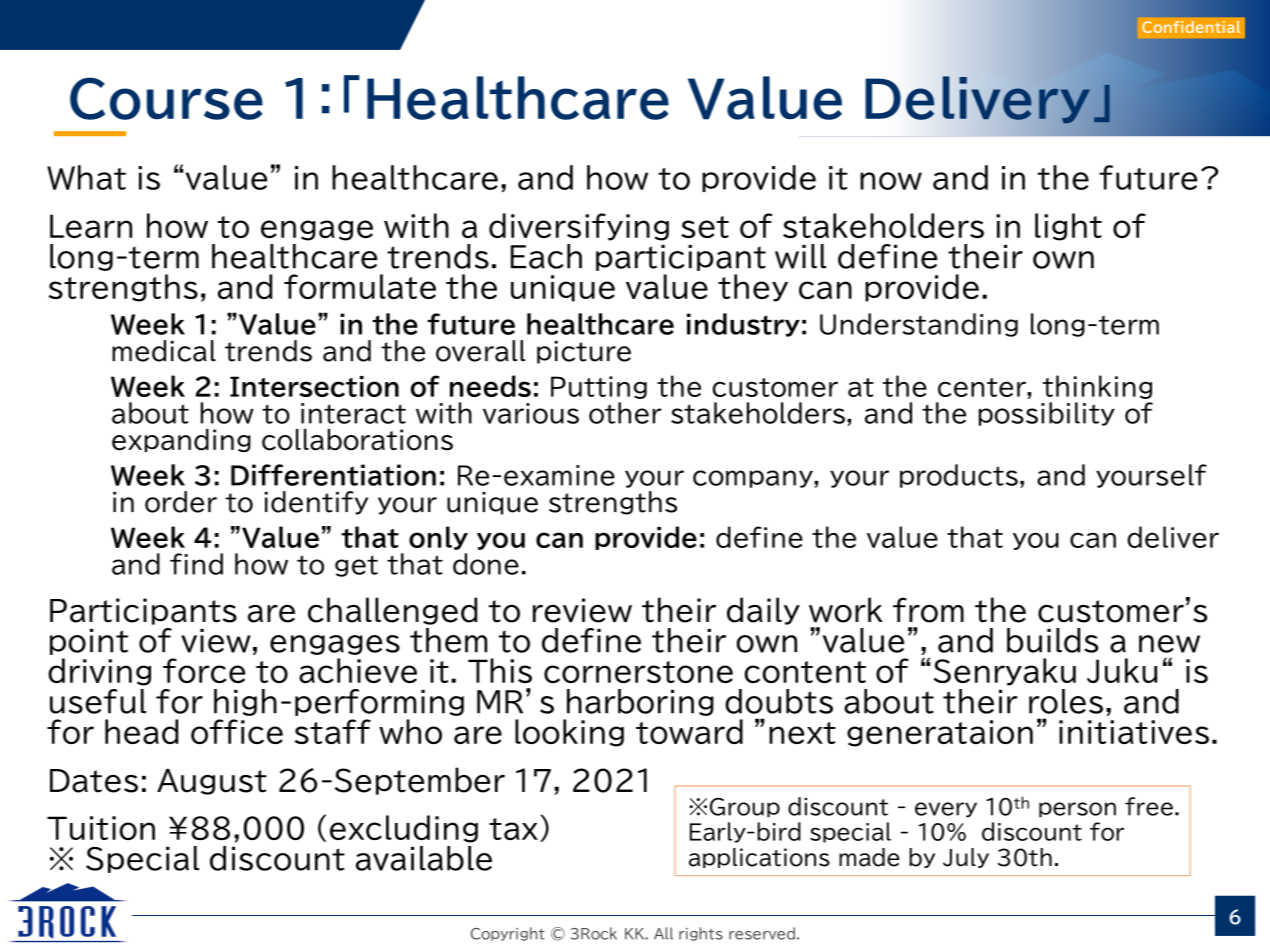  I want to click on order, so click(181, 502).
